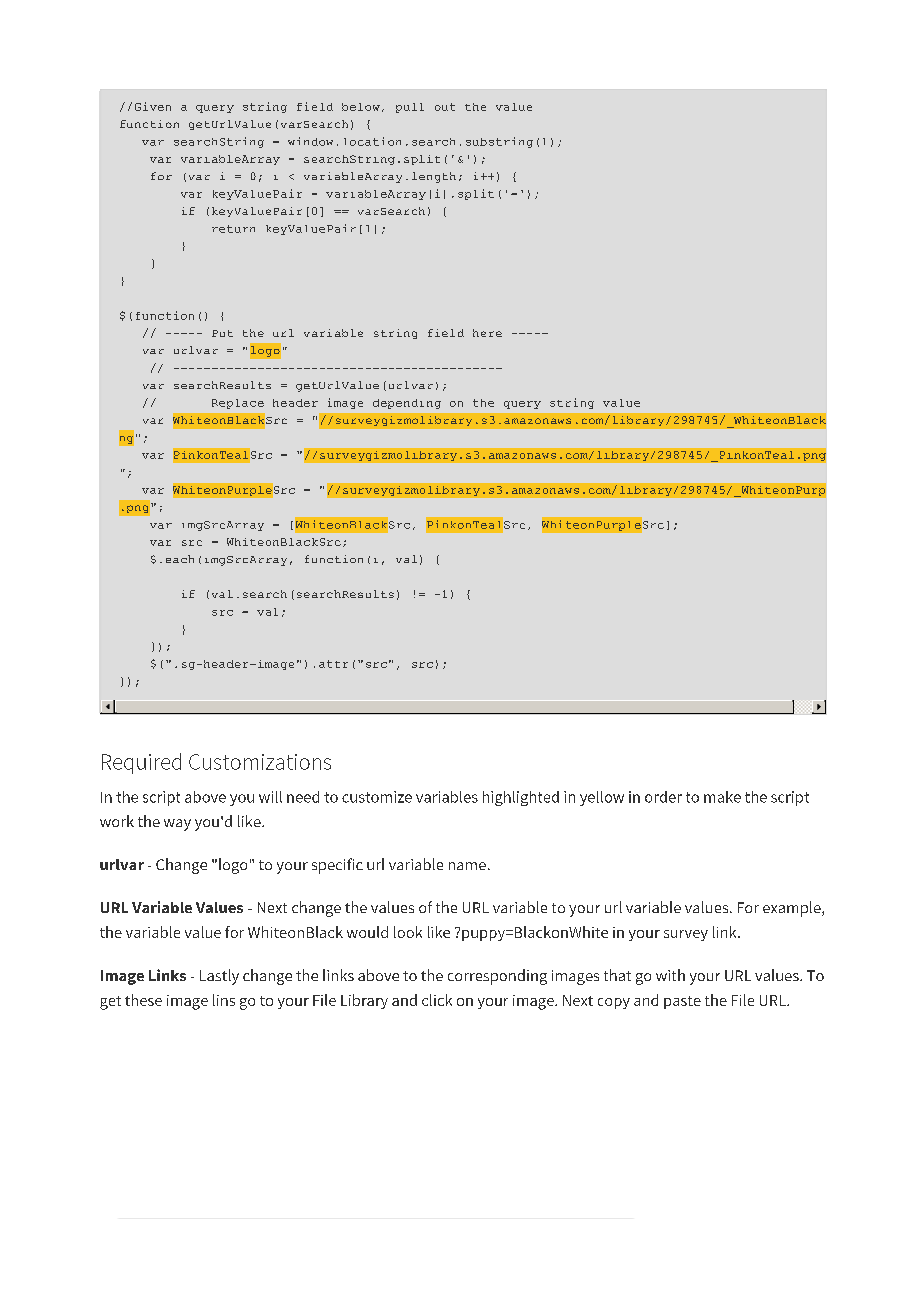 The width and height of the document is (924, 1308). What do you see at coordinates (407, 404) in the document?
I see `depending` at bounding box center [407, 404].
